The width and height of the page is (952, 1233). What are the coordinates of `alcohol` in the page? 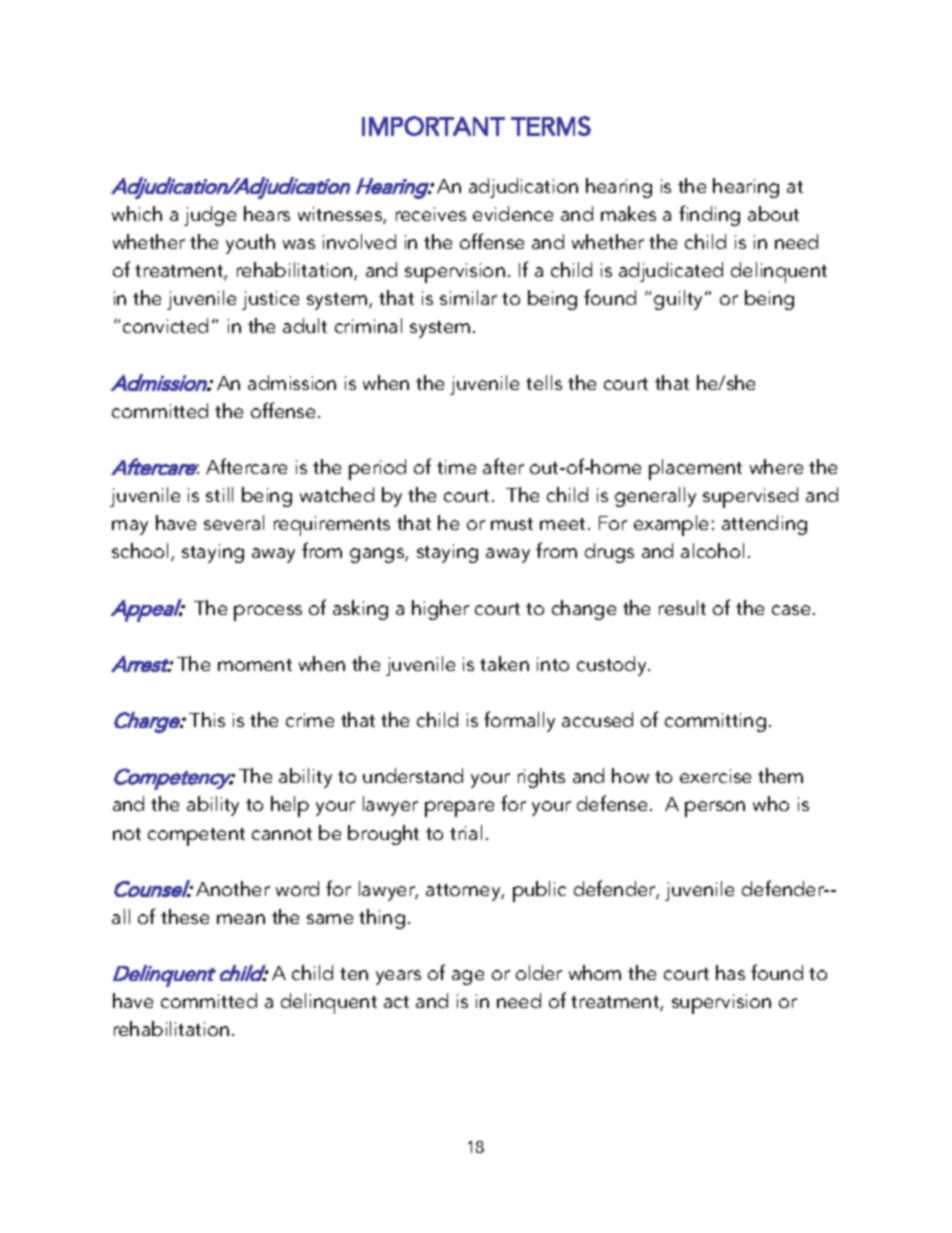 It's located at (712, 550).
